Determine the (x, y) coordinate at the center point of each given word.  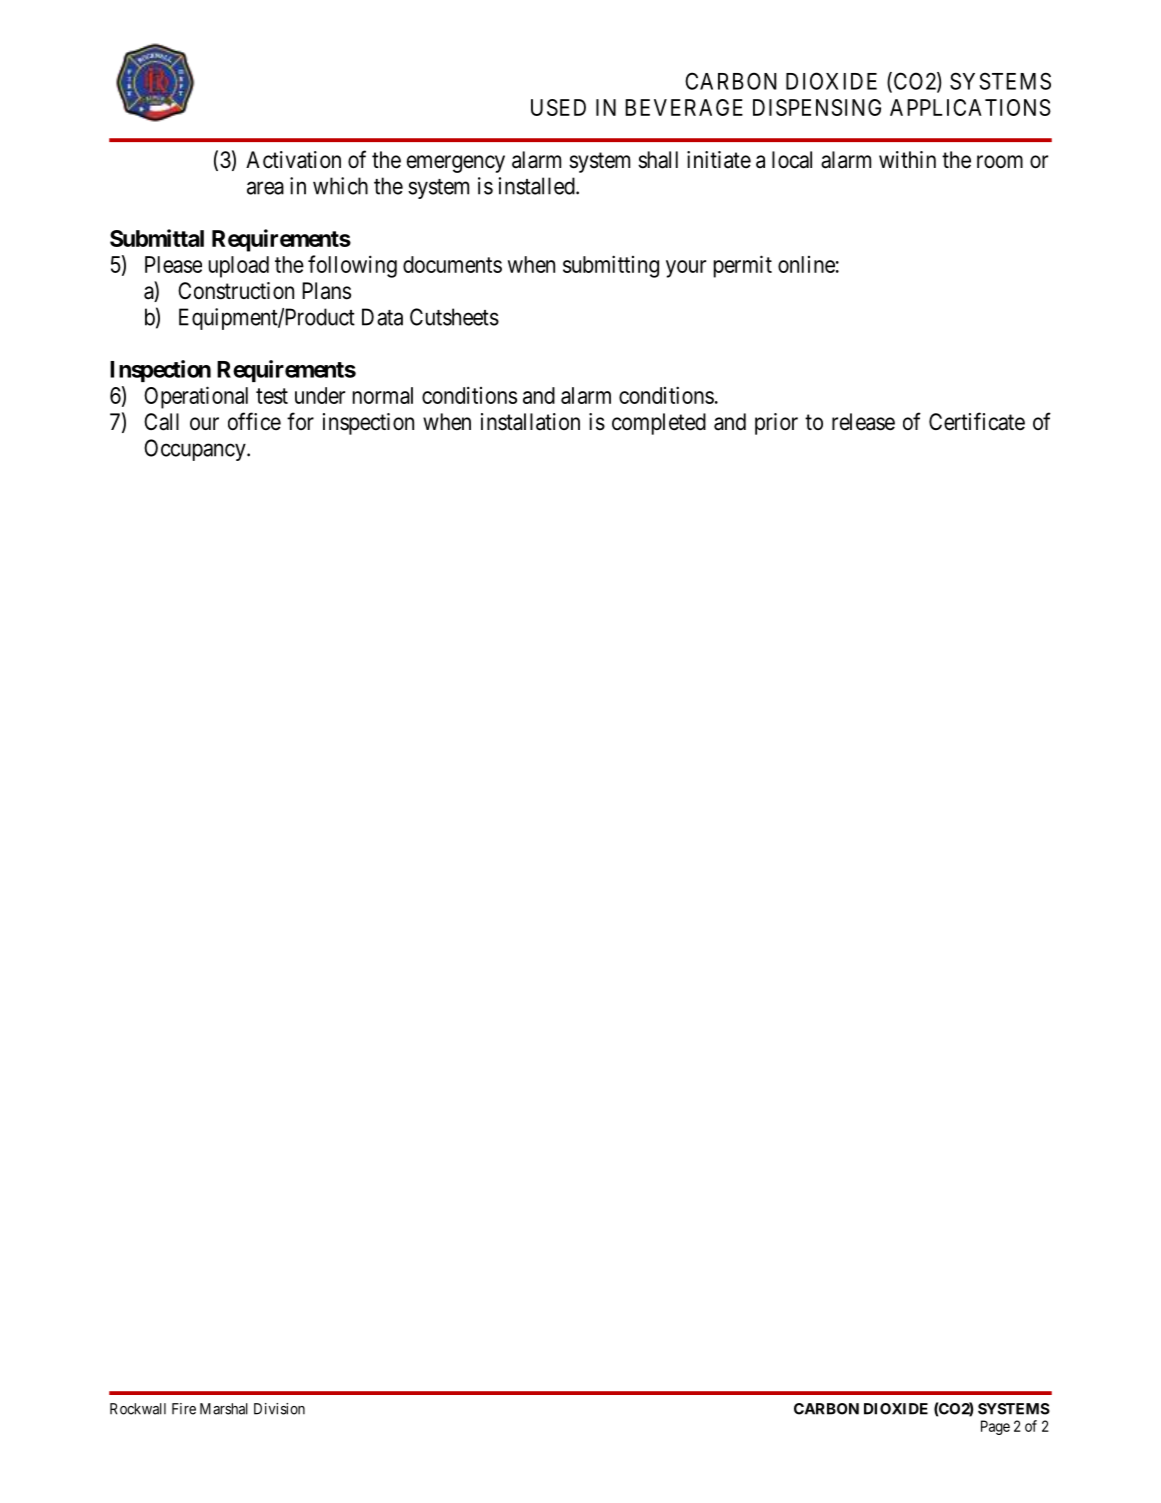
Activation (293, 160)
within (907, 159)
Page (995, 1427)
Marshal (224, 1409)
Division (279, 1409)
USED (558, 107)
